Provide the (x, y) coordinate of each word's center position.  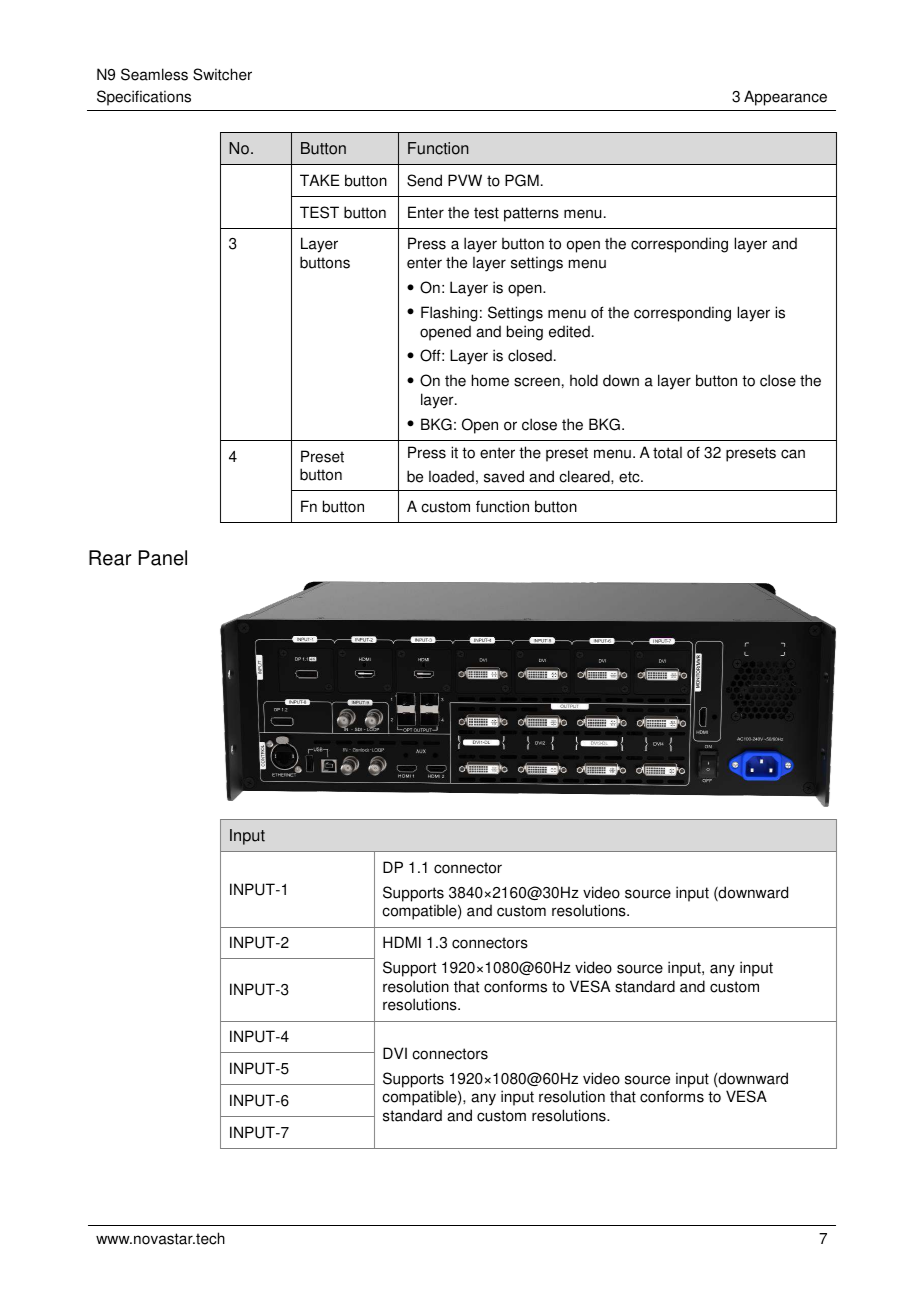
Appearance (785, 98)
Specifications (144, 98)
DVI (395, 1053)
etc (630, 477)
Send (424, 180)
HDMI (402, 942)
